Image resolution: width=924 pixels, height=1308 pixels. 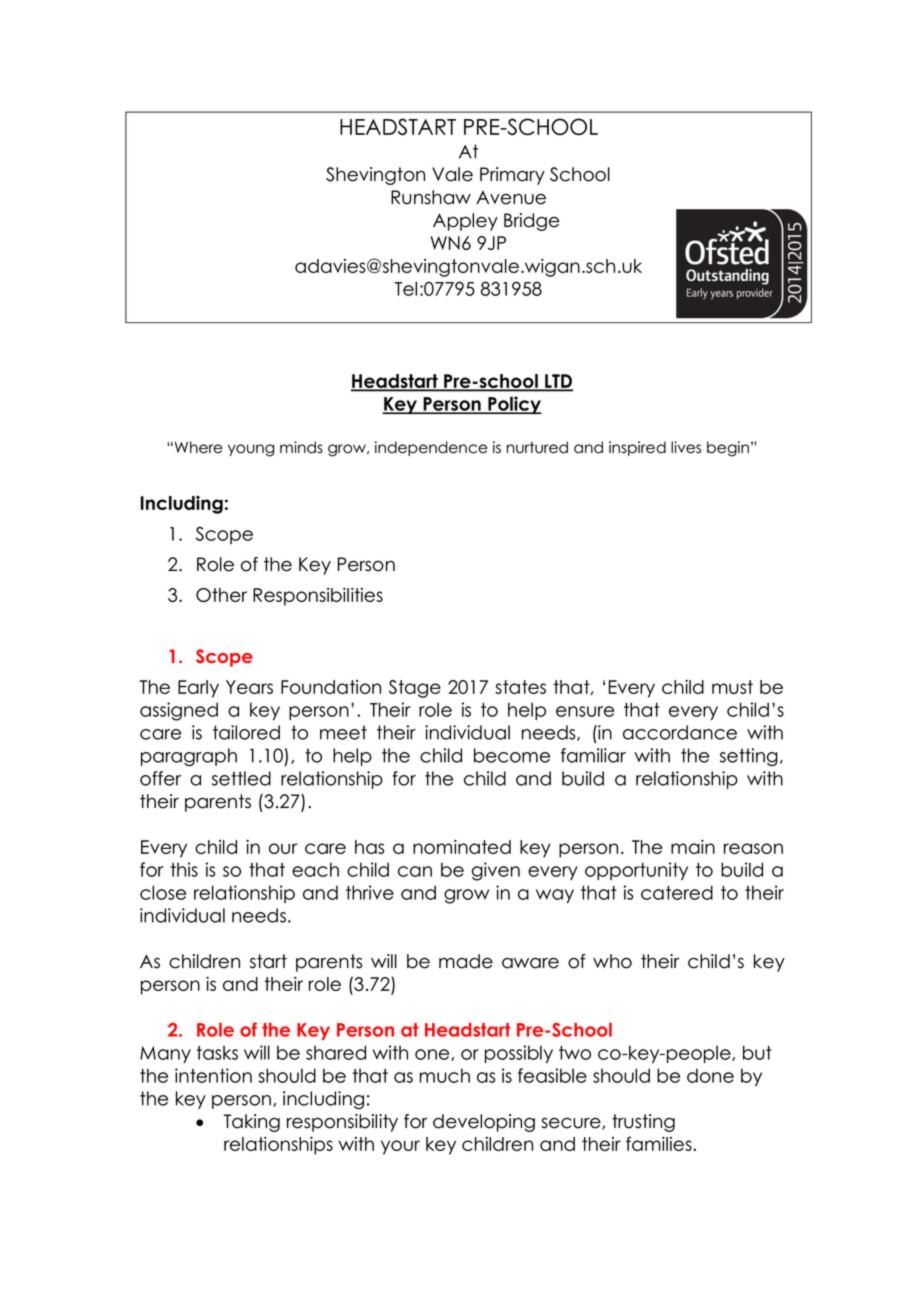 I want to click on nominated, so click(x=462, y=847).
